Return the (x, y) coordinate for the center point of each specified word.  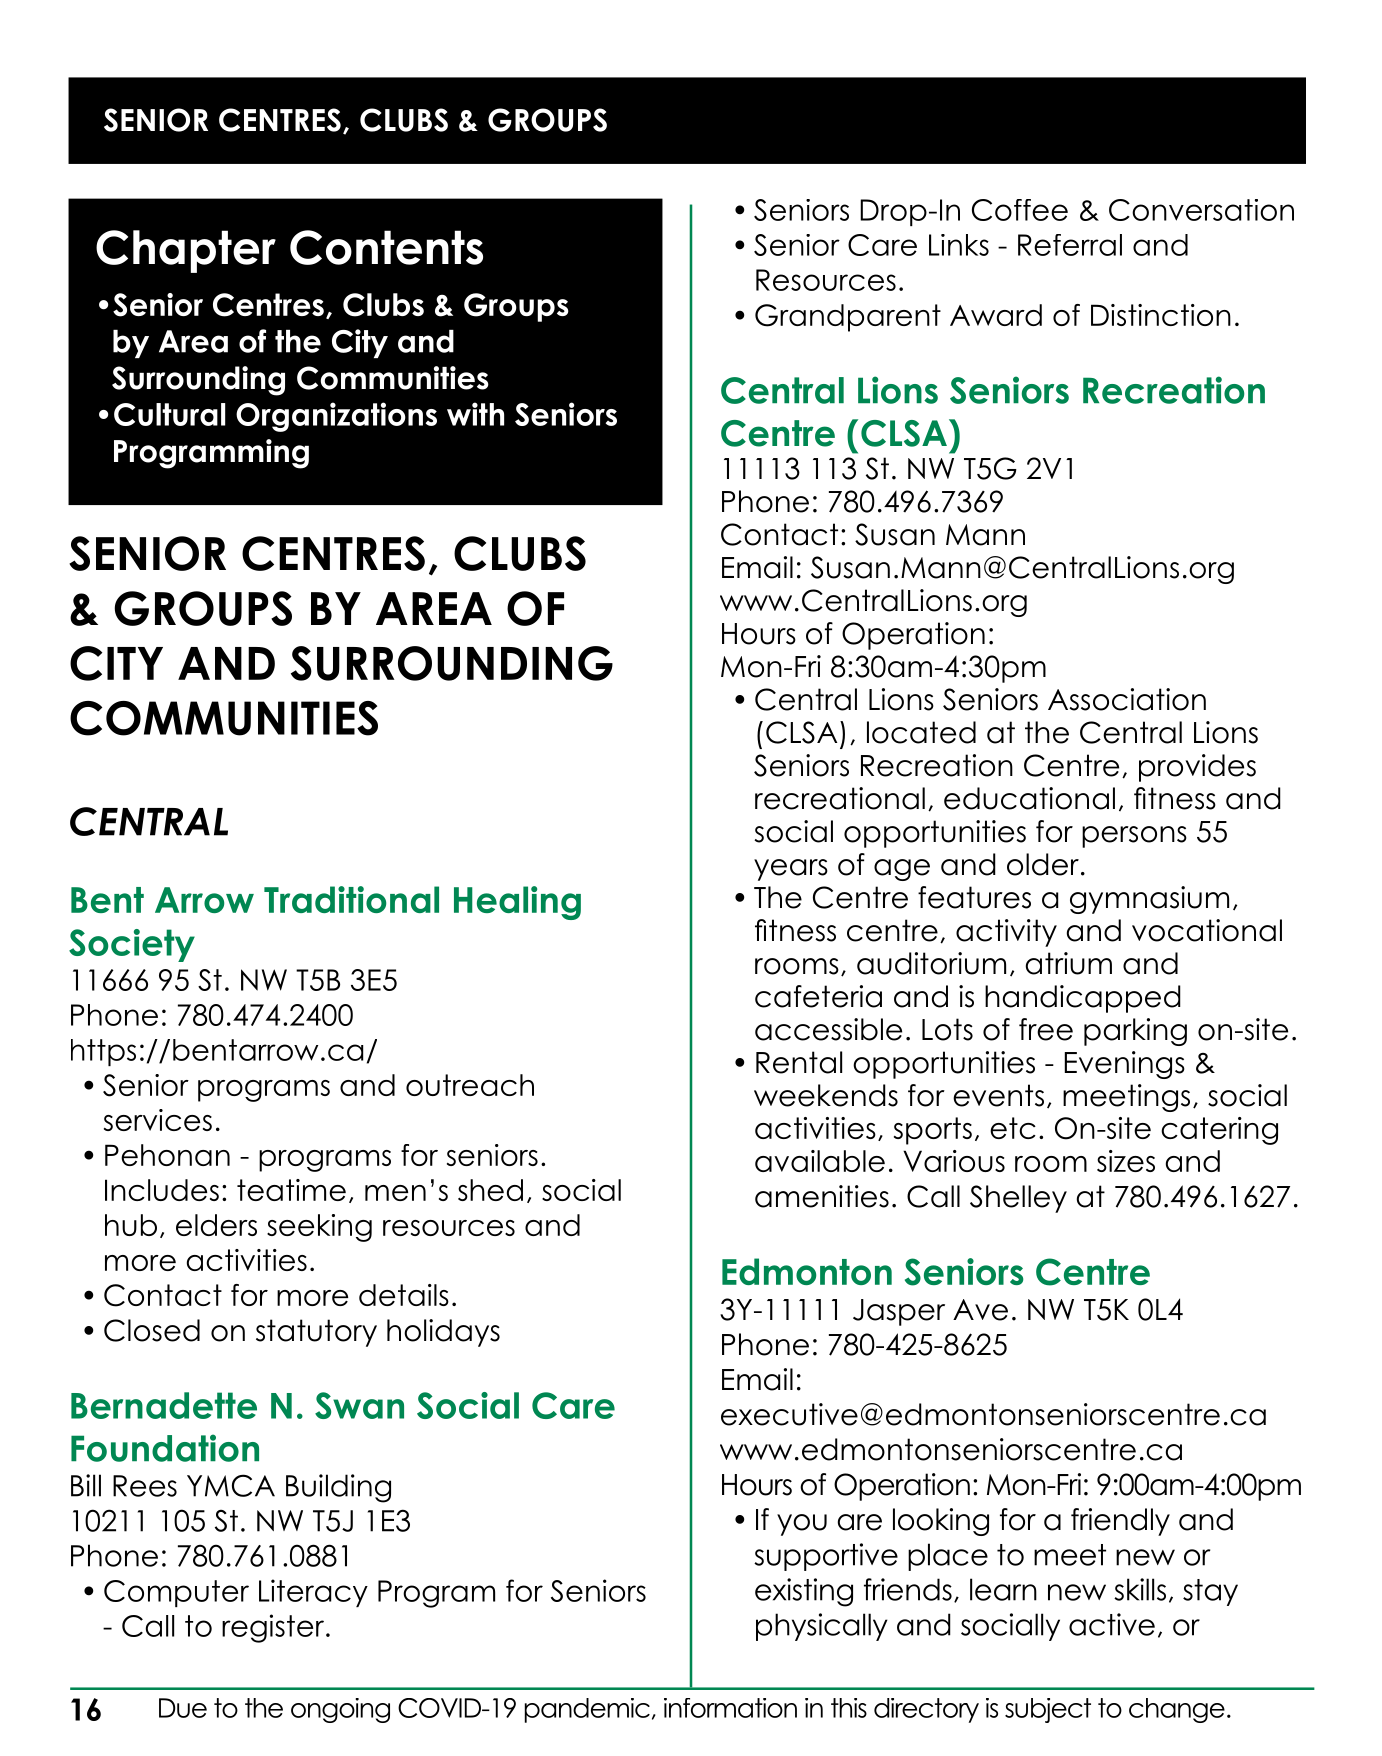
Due (183, 1708)
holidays (443, 1333)
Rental (799, 1062)
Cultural (169, 414)
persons (1134, 837)
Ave (980, 1310)
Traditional (351, 899)
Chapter (186, 251)
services (158, 1120)
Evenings (1125, 1065)
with (475, 414)
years (791, 870)
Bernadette (164, 1405)
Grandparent (848, 318)
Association (1127, 699)
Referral (1070, 245)
